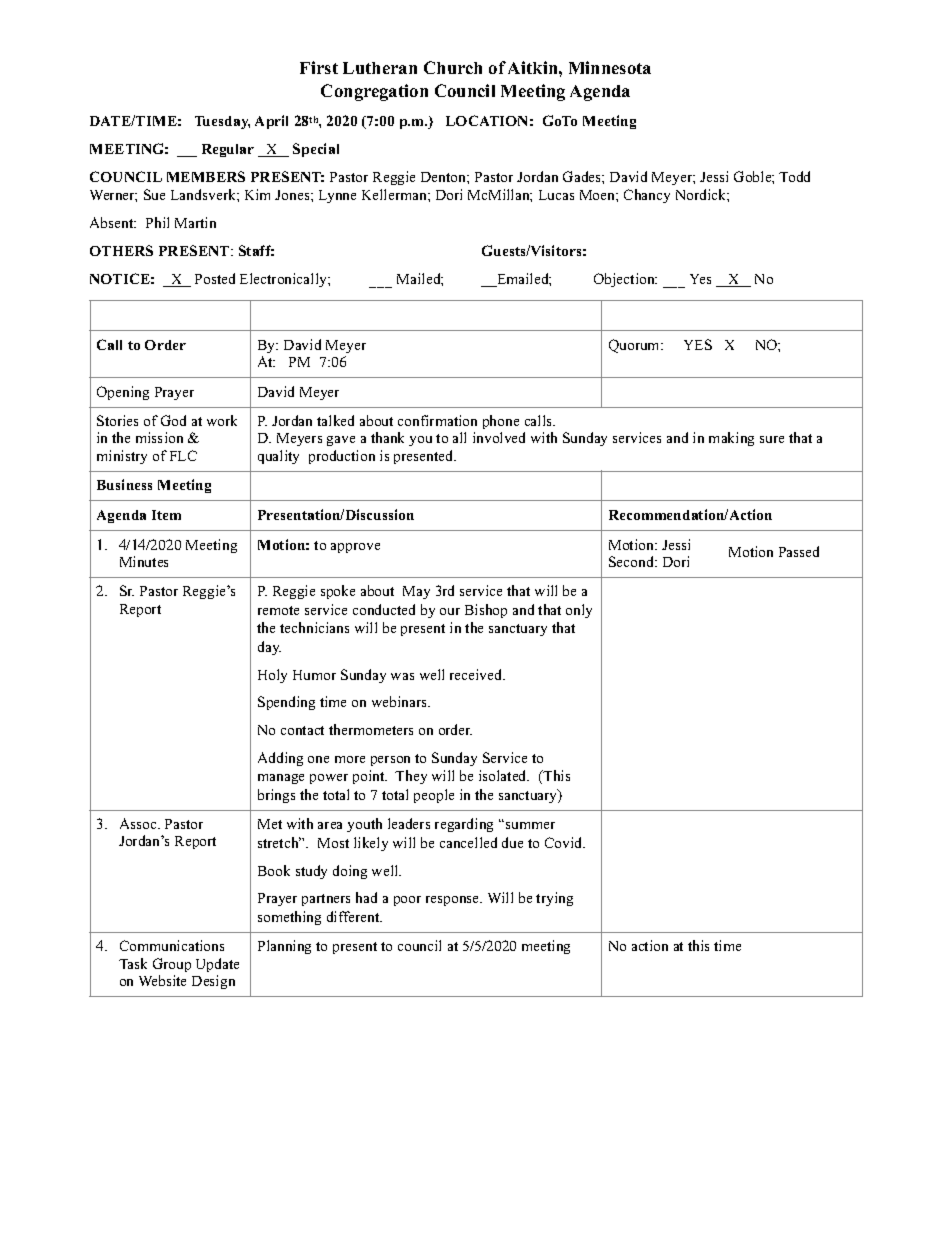  What do you see at coordinates (437, 420) in the document?
I see `confirmation` at bounding box center [437, 420].
